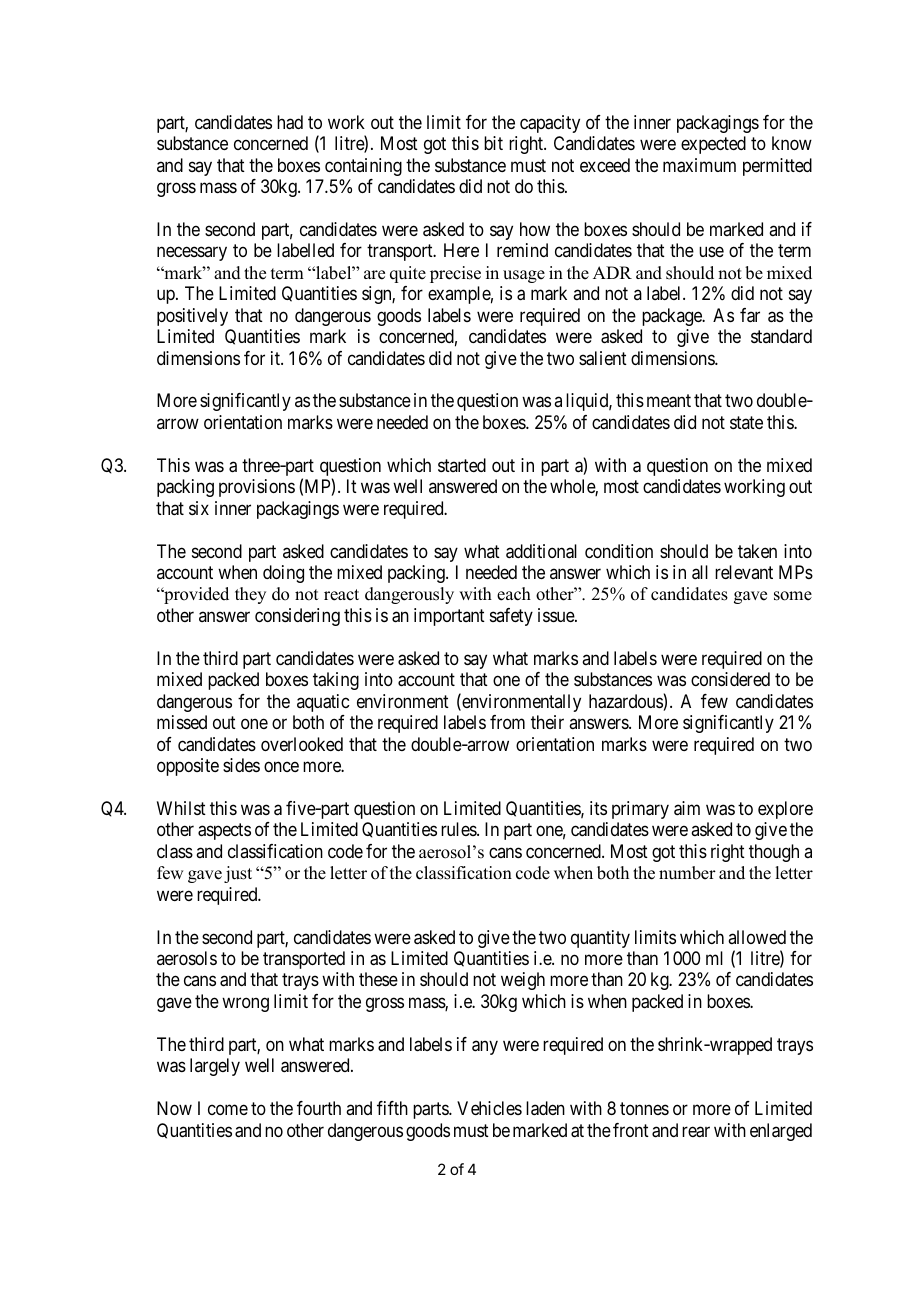 The image size is (924, 1308). Describe the element at coordinates (746, 422) in the screenshot. I see `state` at that location.
